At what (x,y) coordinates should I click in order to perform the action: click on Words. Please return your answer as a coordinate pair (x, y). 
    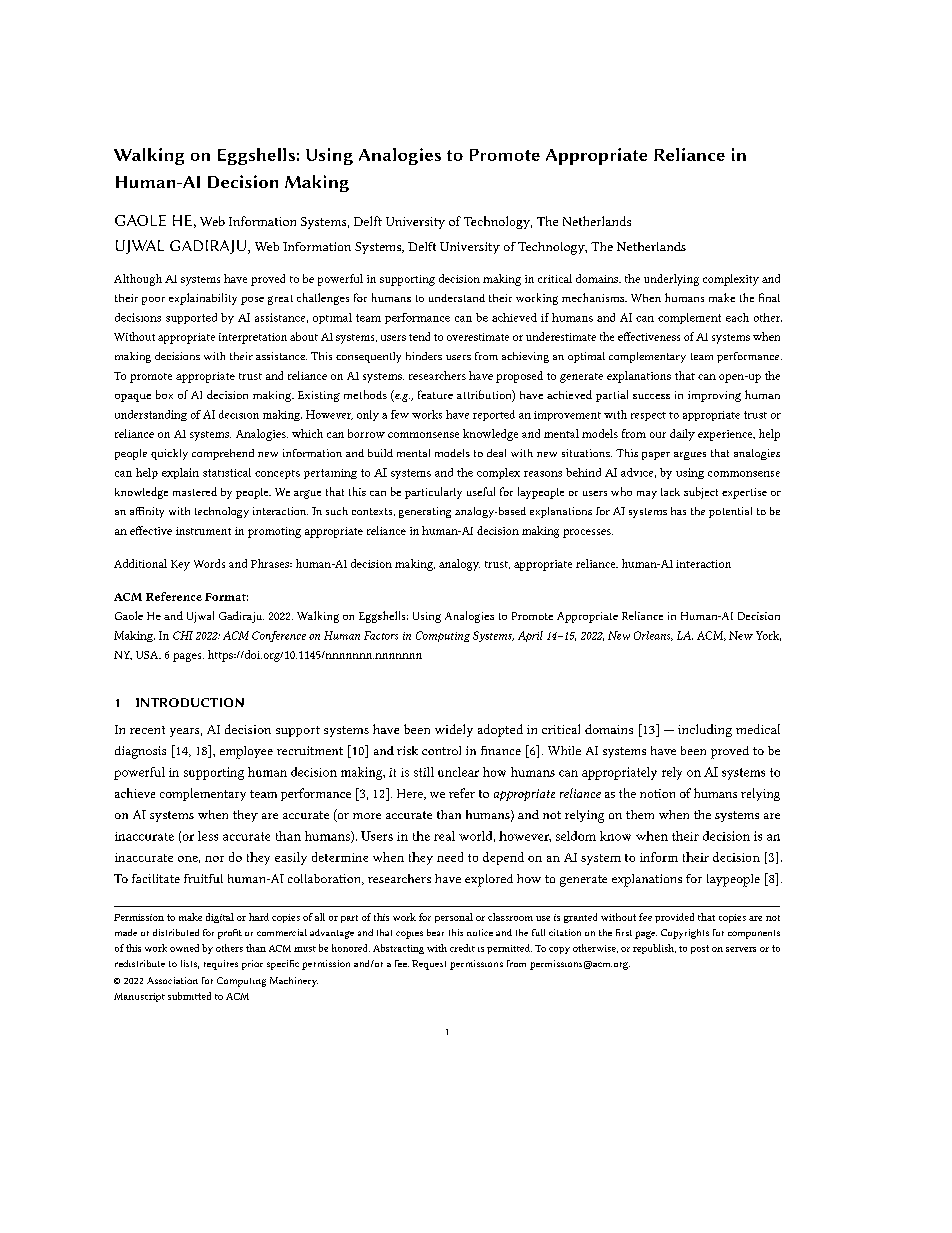
    Looking at the image, I should click on (209, 563).
